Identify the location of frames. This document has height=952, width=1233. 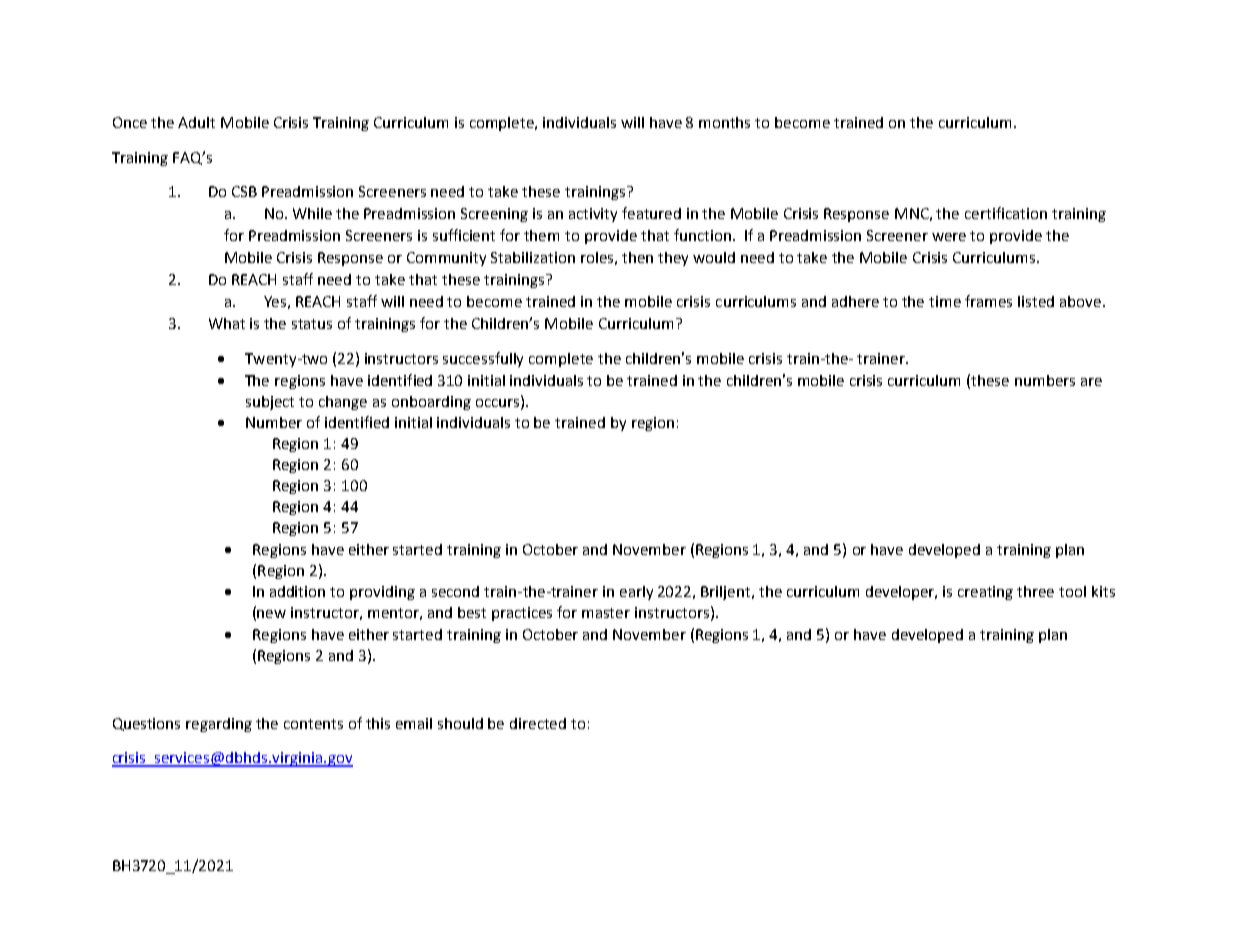
(988, 301).
